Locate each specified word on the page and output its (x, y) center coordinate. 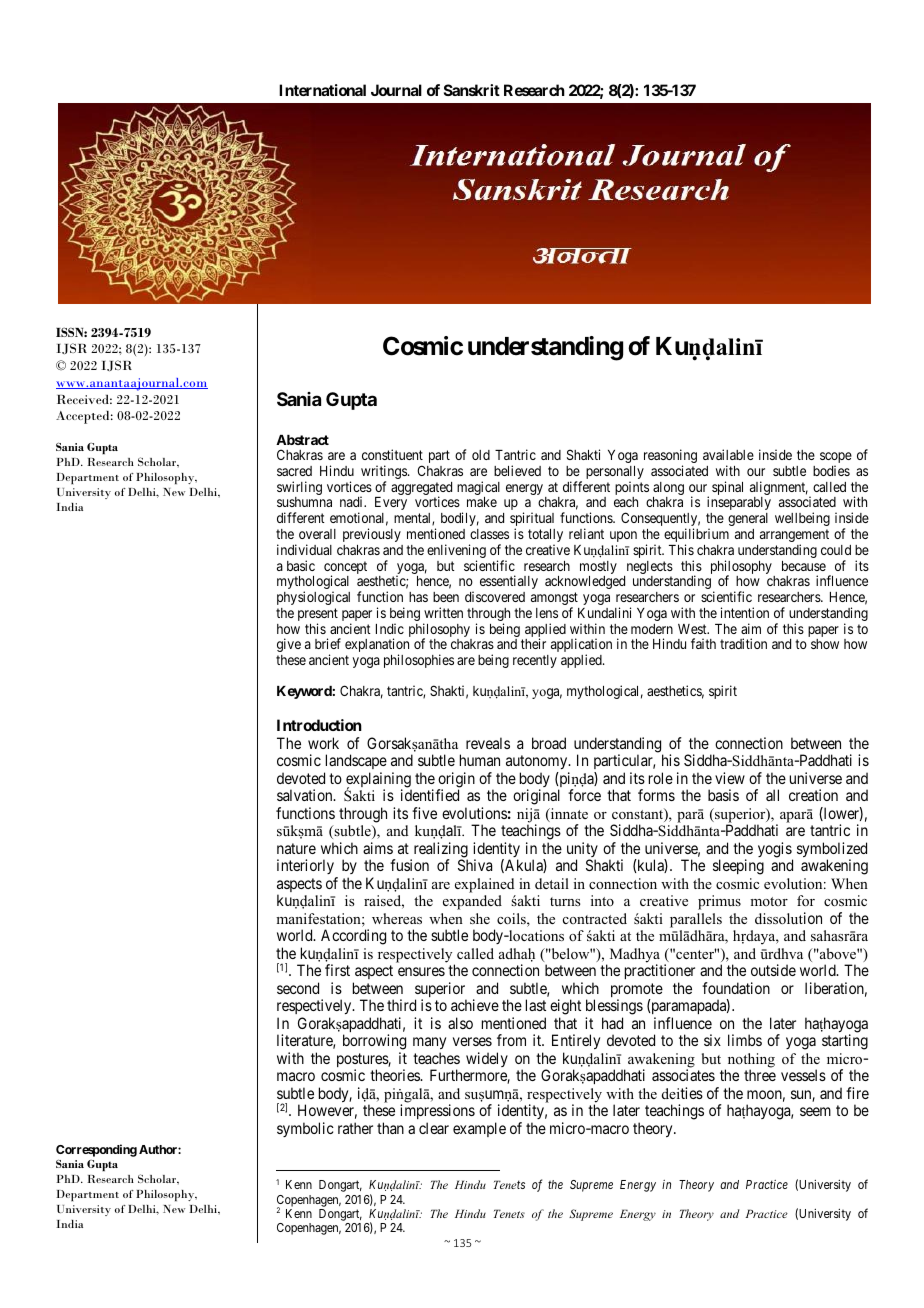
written (443, 612)
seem (815, 1111)
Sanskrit (472, 90)
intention (745, 612)
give (289, 645)
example (479, 1129)
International (322, 90)
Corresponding (96, 1150)
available (728, 454)
